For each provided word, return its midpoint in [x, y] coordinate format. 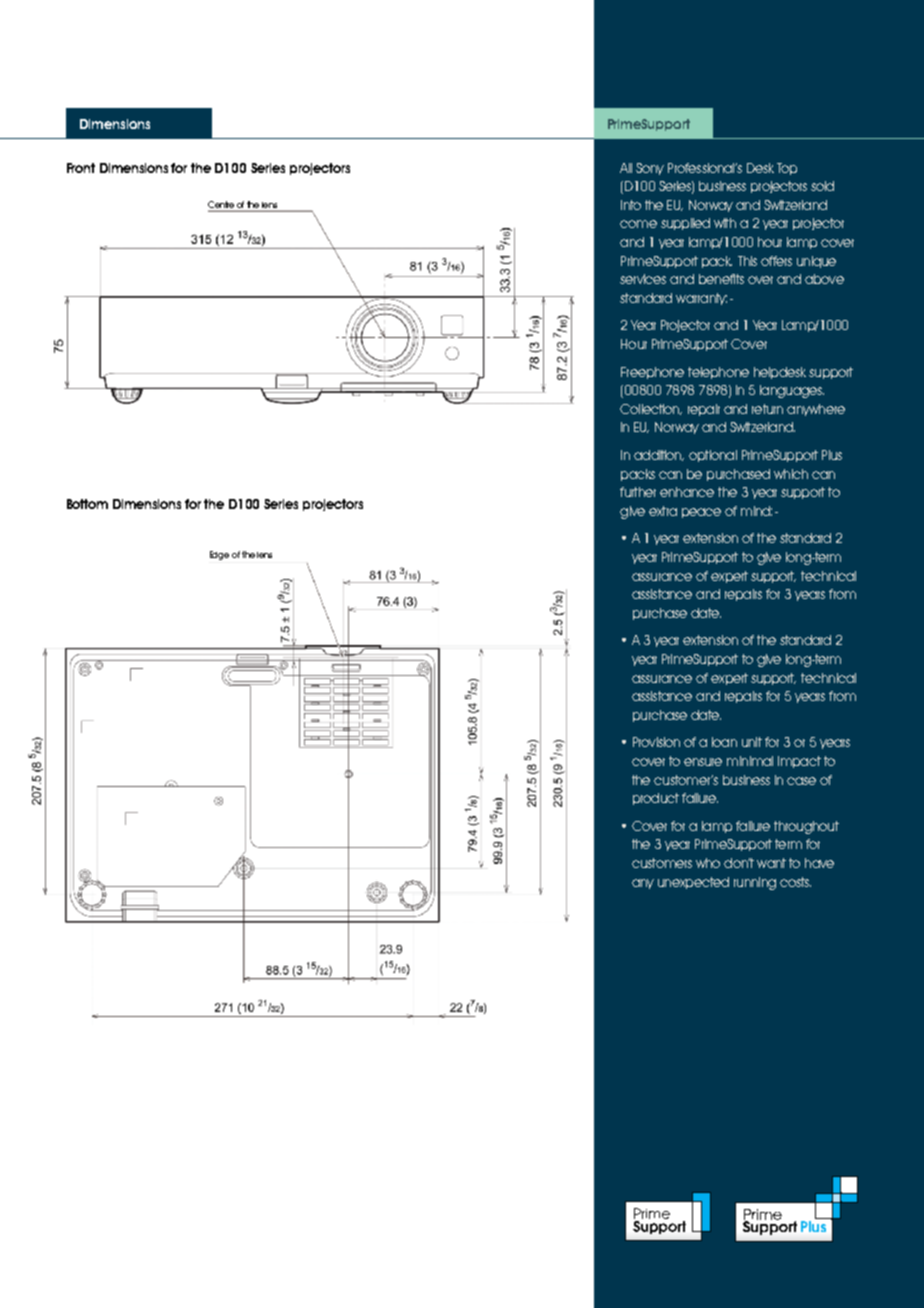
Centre [222, 206]
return [767, 409]
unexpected [693, 883]
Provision [656, 742]
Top [787, 169]
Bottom [87, 504]
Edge [219, 555]
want [771, 863]
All [626, 168]
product [656, 799]
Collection [651, 409]
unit [752, 742]
